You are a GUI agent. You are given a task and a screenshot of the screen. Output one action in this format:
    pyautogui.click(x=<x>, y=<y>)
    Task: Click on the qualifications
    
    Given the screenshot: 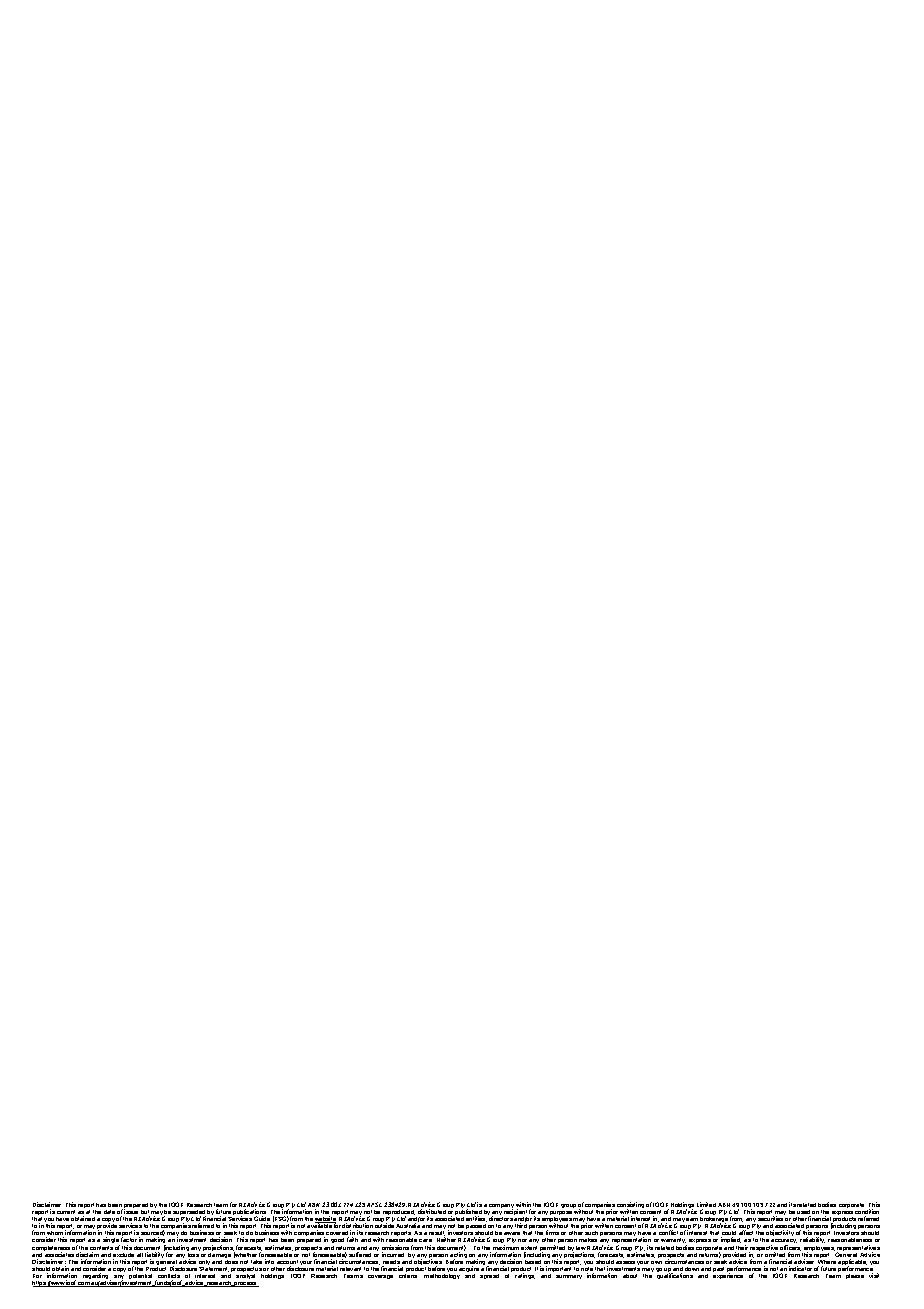 What is the action you would take?
    pyautogui.click(x=675, y=1276)
